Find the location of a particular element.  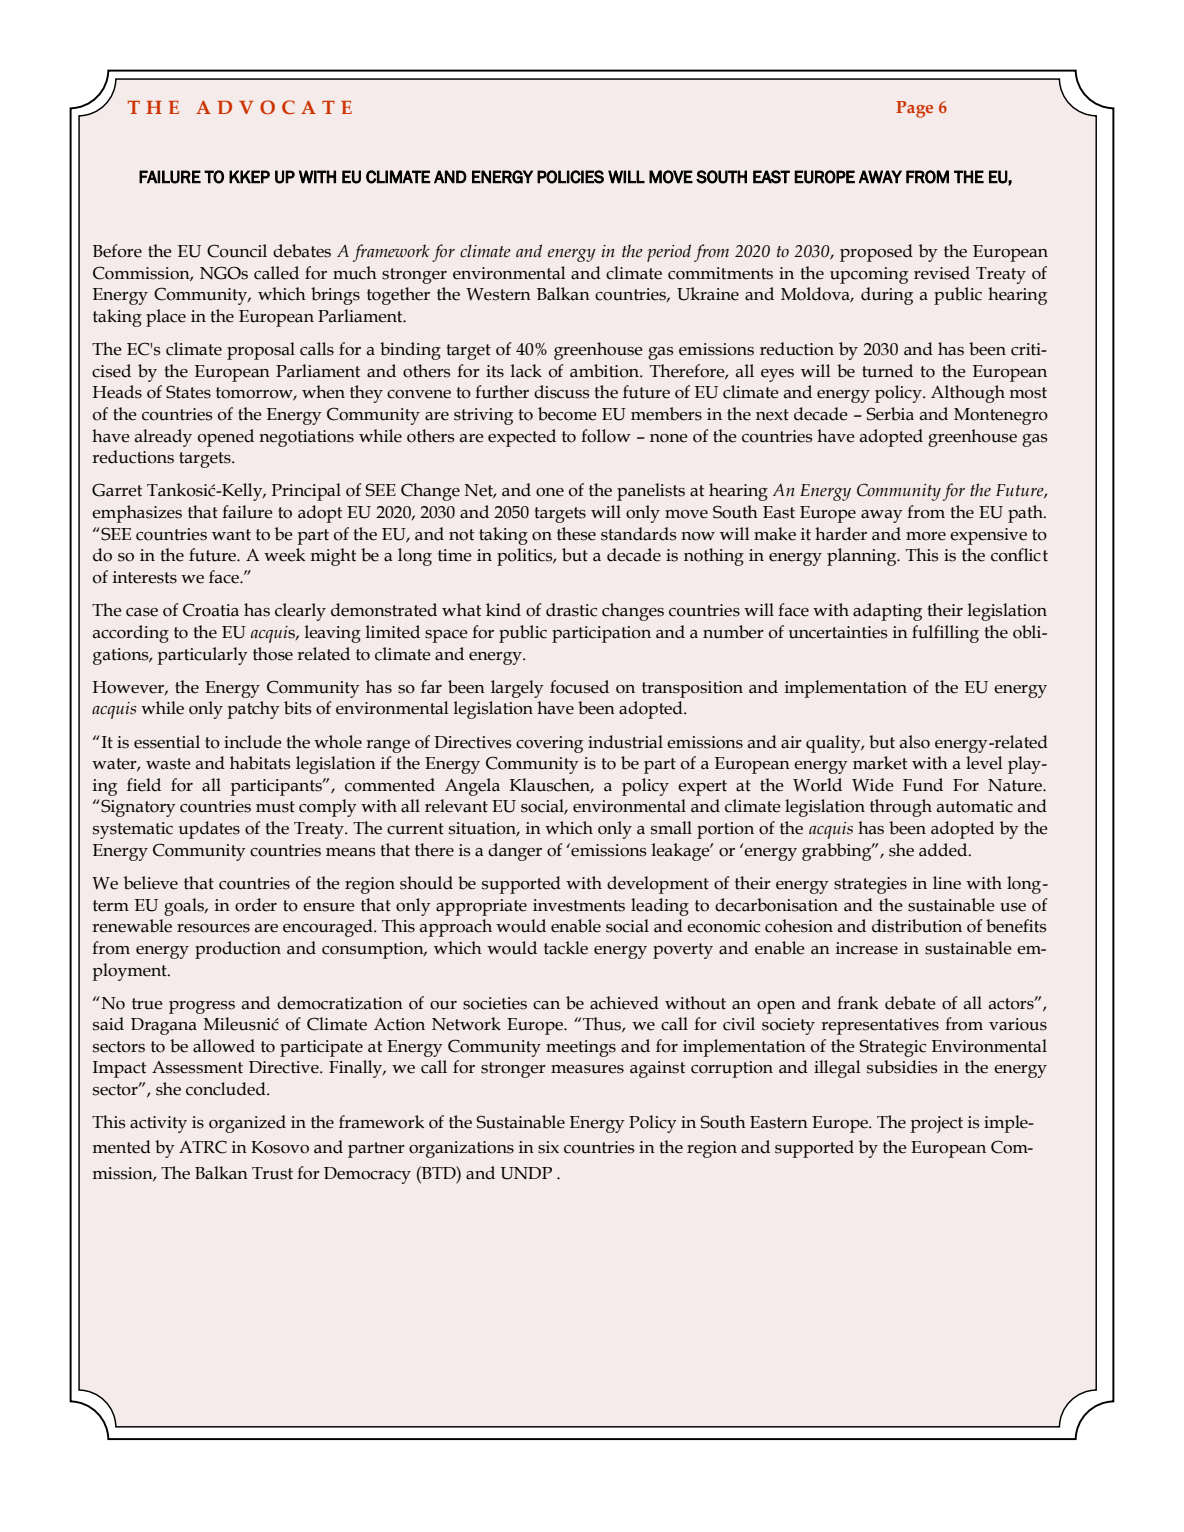

drastic is located at coordinates (571, 610).
